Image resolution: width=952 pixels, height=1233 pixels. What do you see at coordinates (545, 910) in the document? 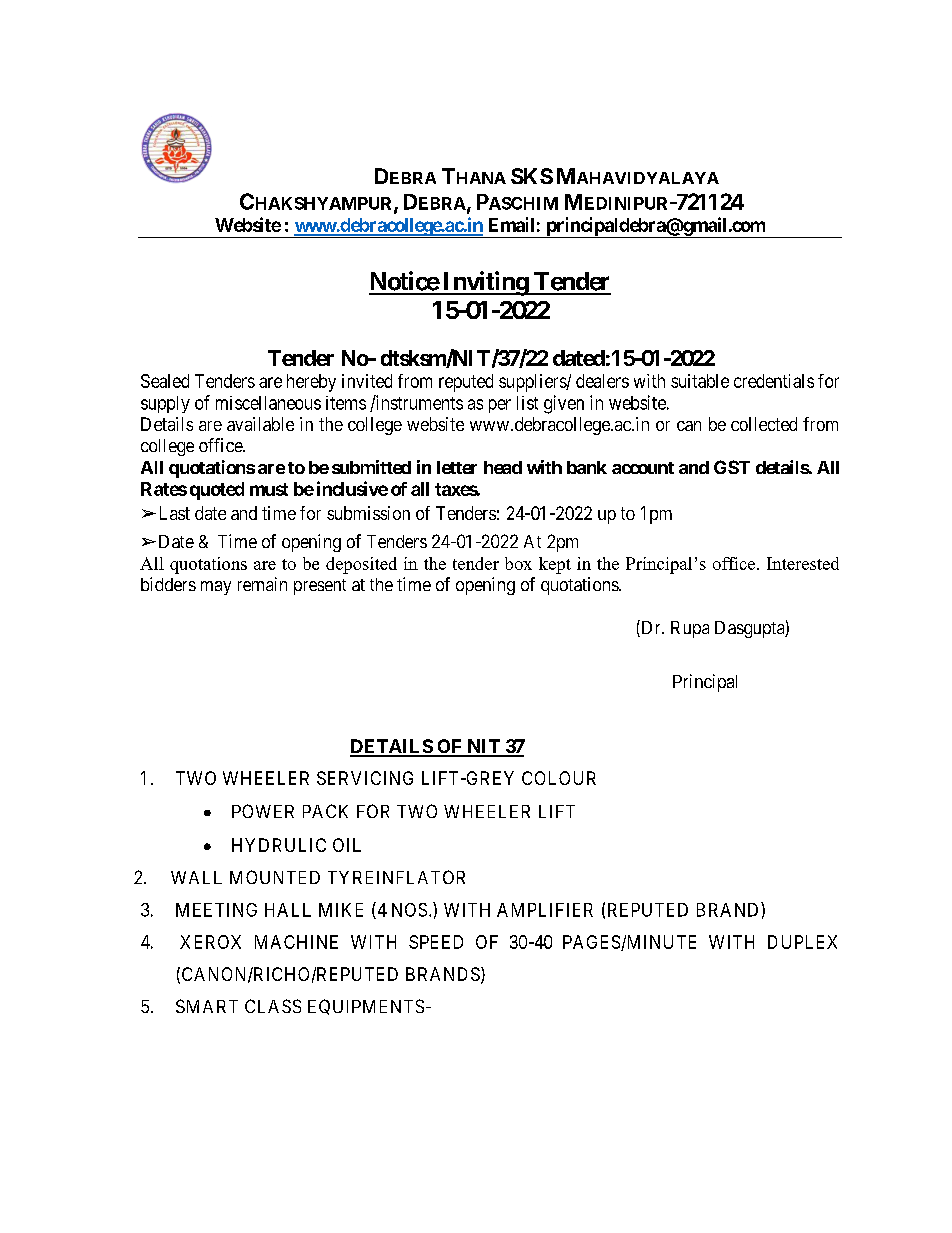
I see `AMPLIFIER` at bounding box center [545, 910].
